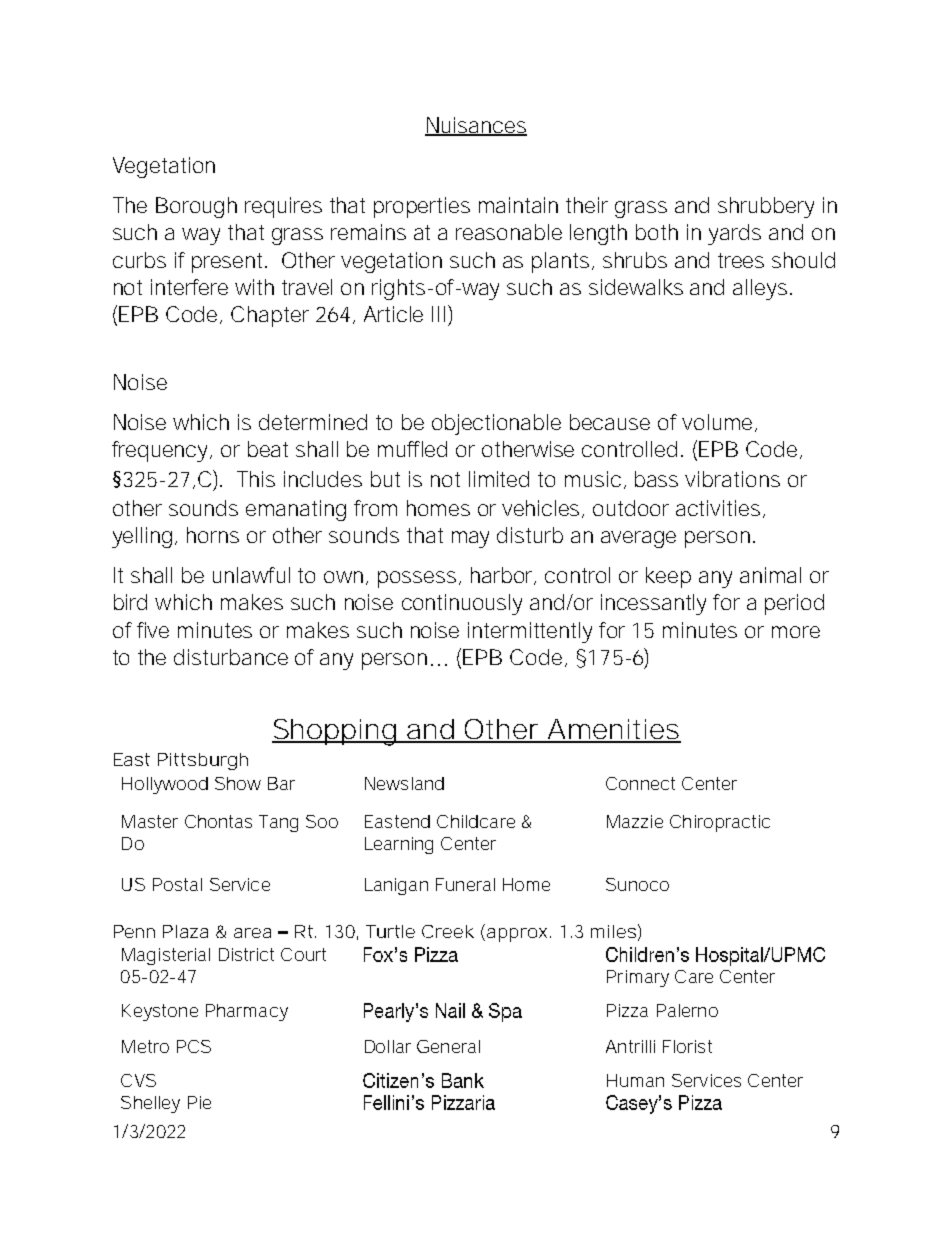 The height and width of the page is (1233, 952). Describe the element at coordinates (199, 1102) in the page. I see `Pie` at that location.
